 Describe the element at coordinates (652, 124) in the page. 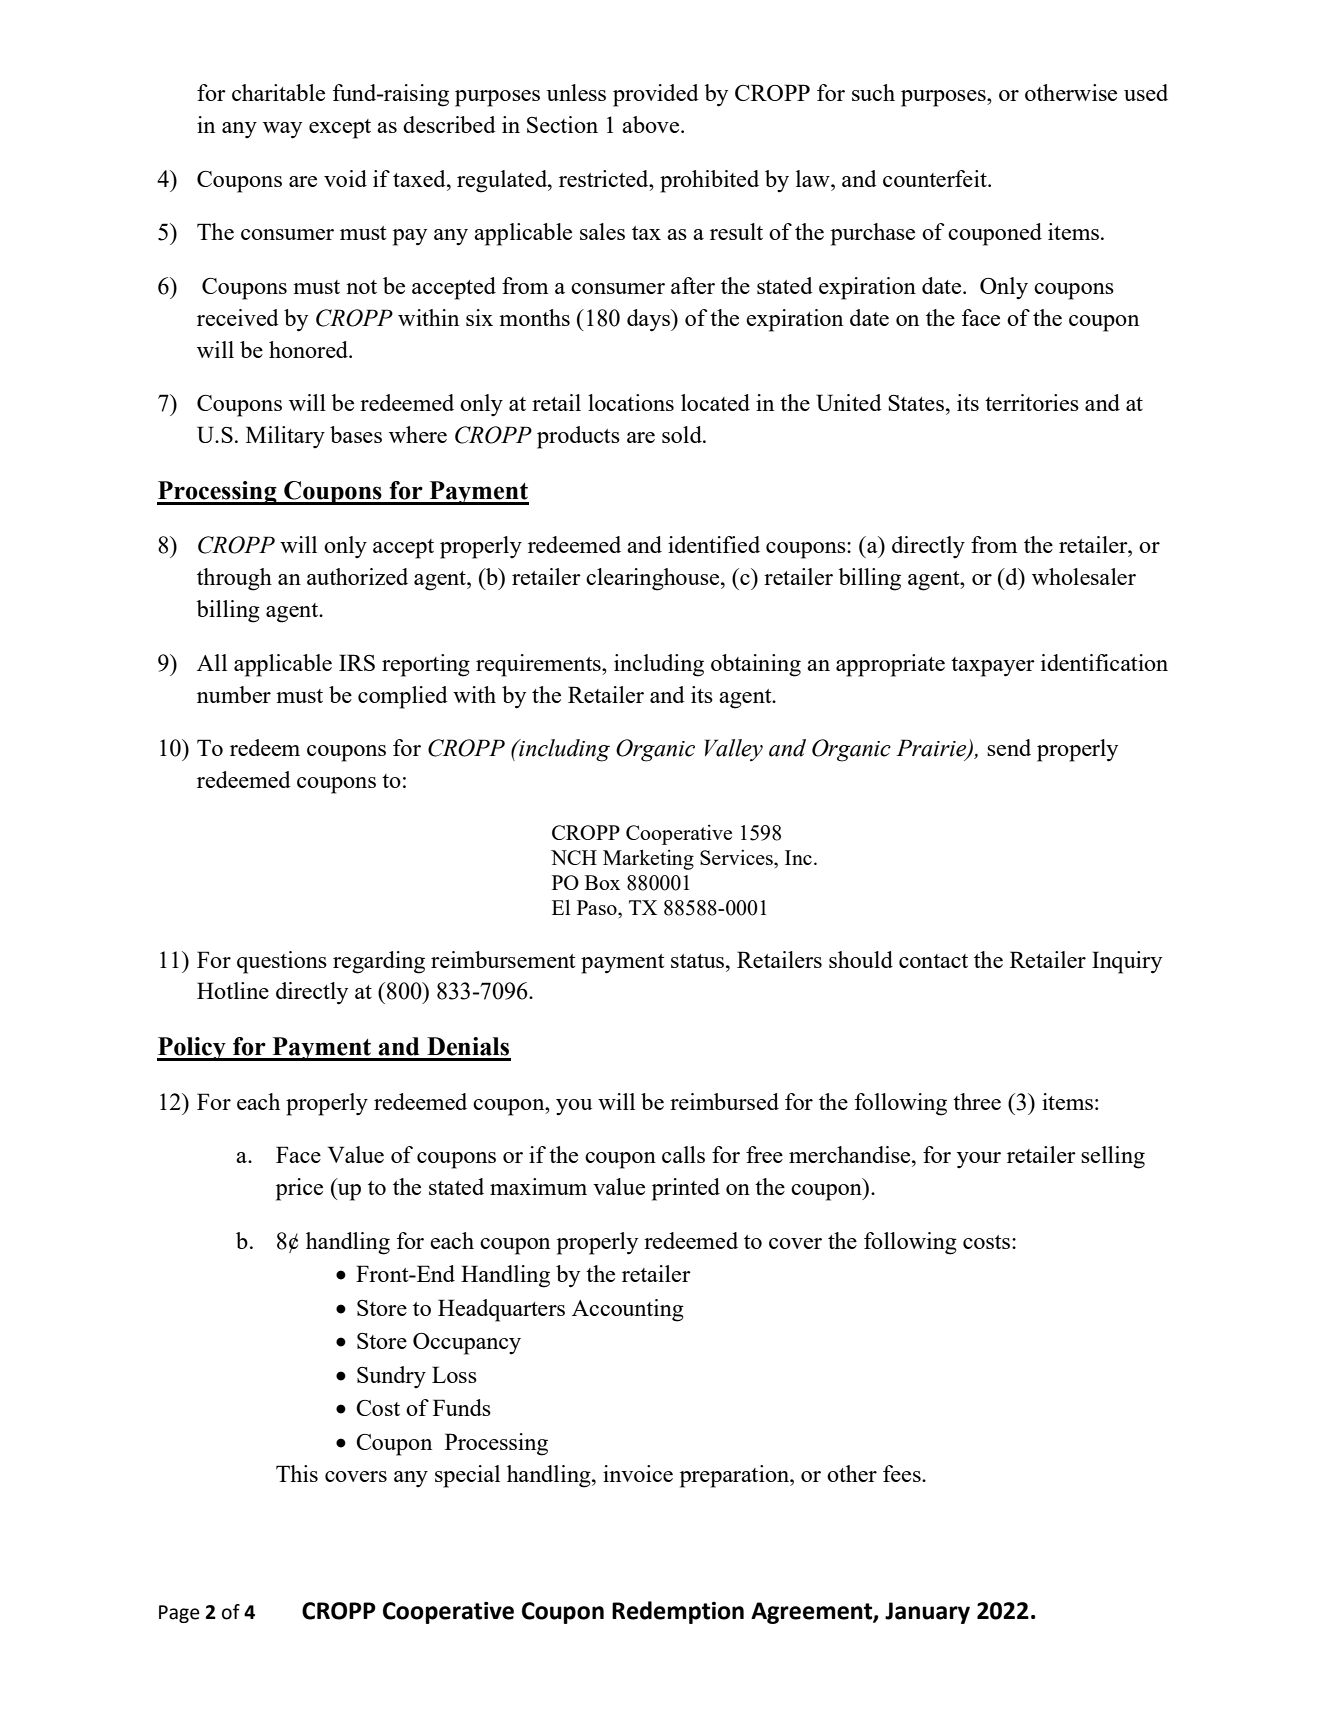

I see `above` at that location.
